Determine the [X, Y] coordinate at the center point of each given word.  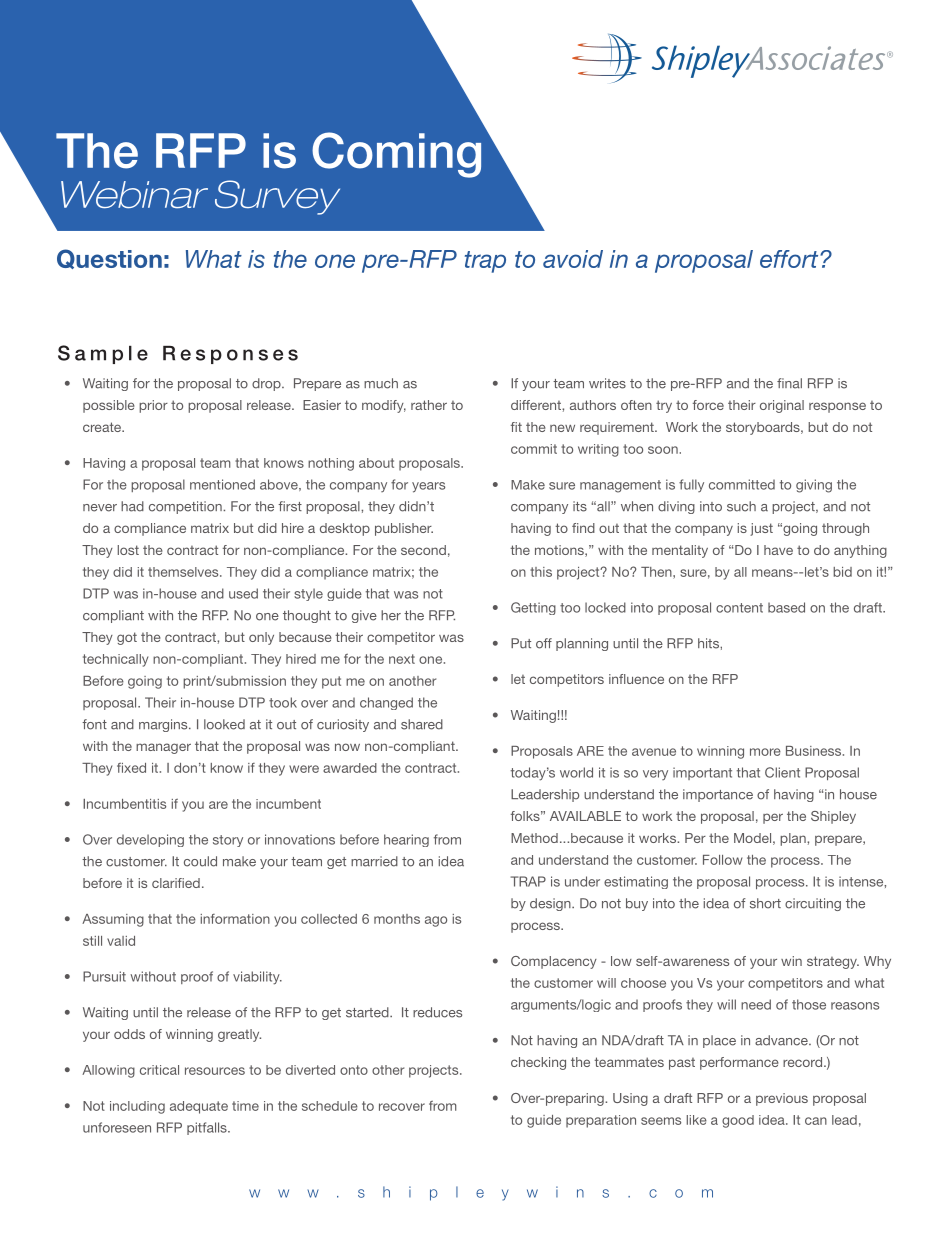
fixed [131, 768]
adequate [199, 1107]
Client [782, 772]
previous [782, 1099]
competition [186, 507]
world [576, 772]
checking [538, 1063]
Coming [396, 155]
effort [790, 259]
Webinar [134, 195]
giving [814, 486]
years [428, 487]
